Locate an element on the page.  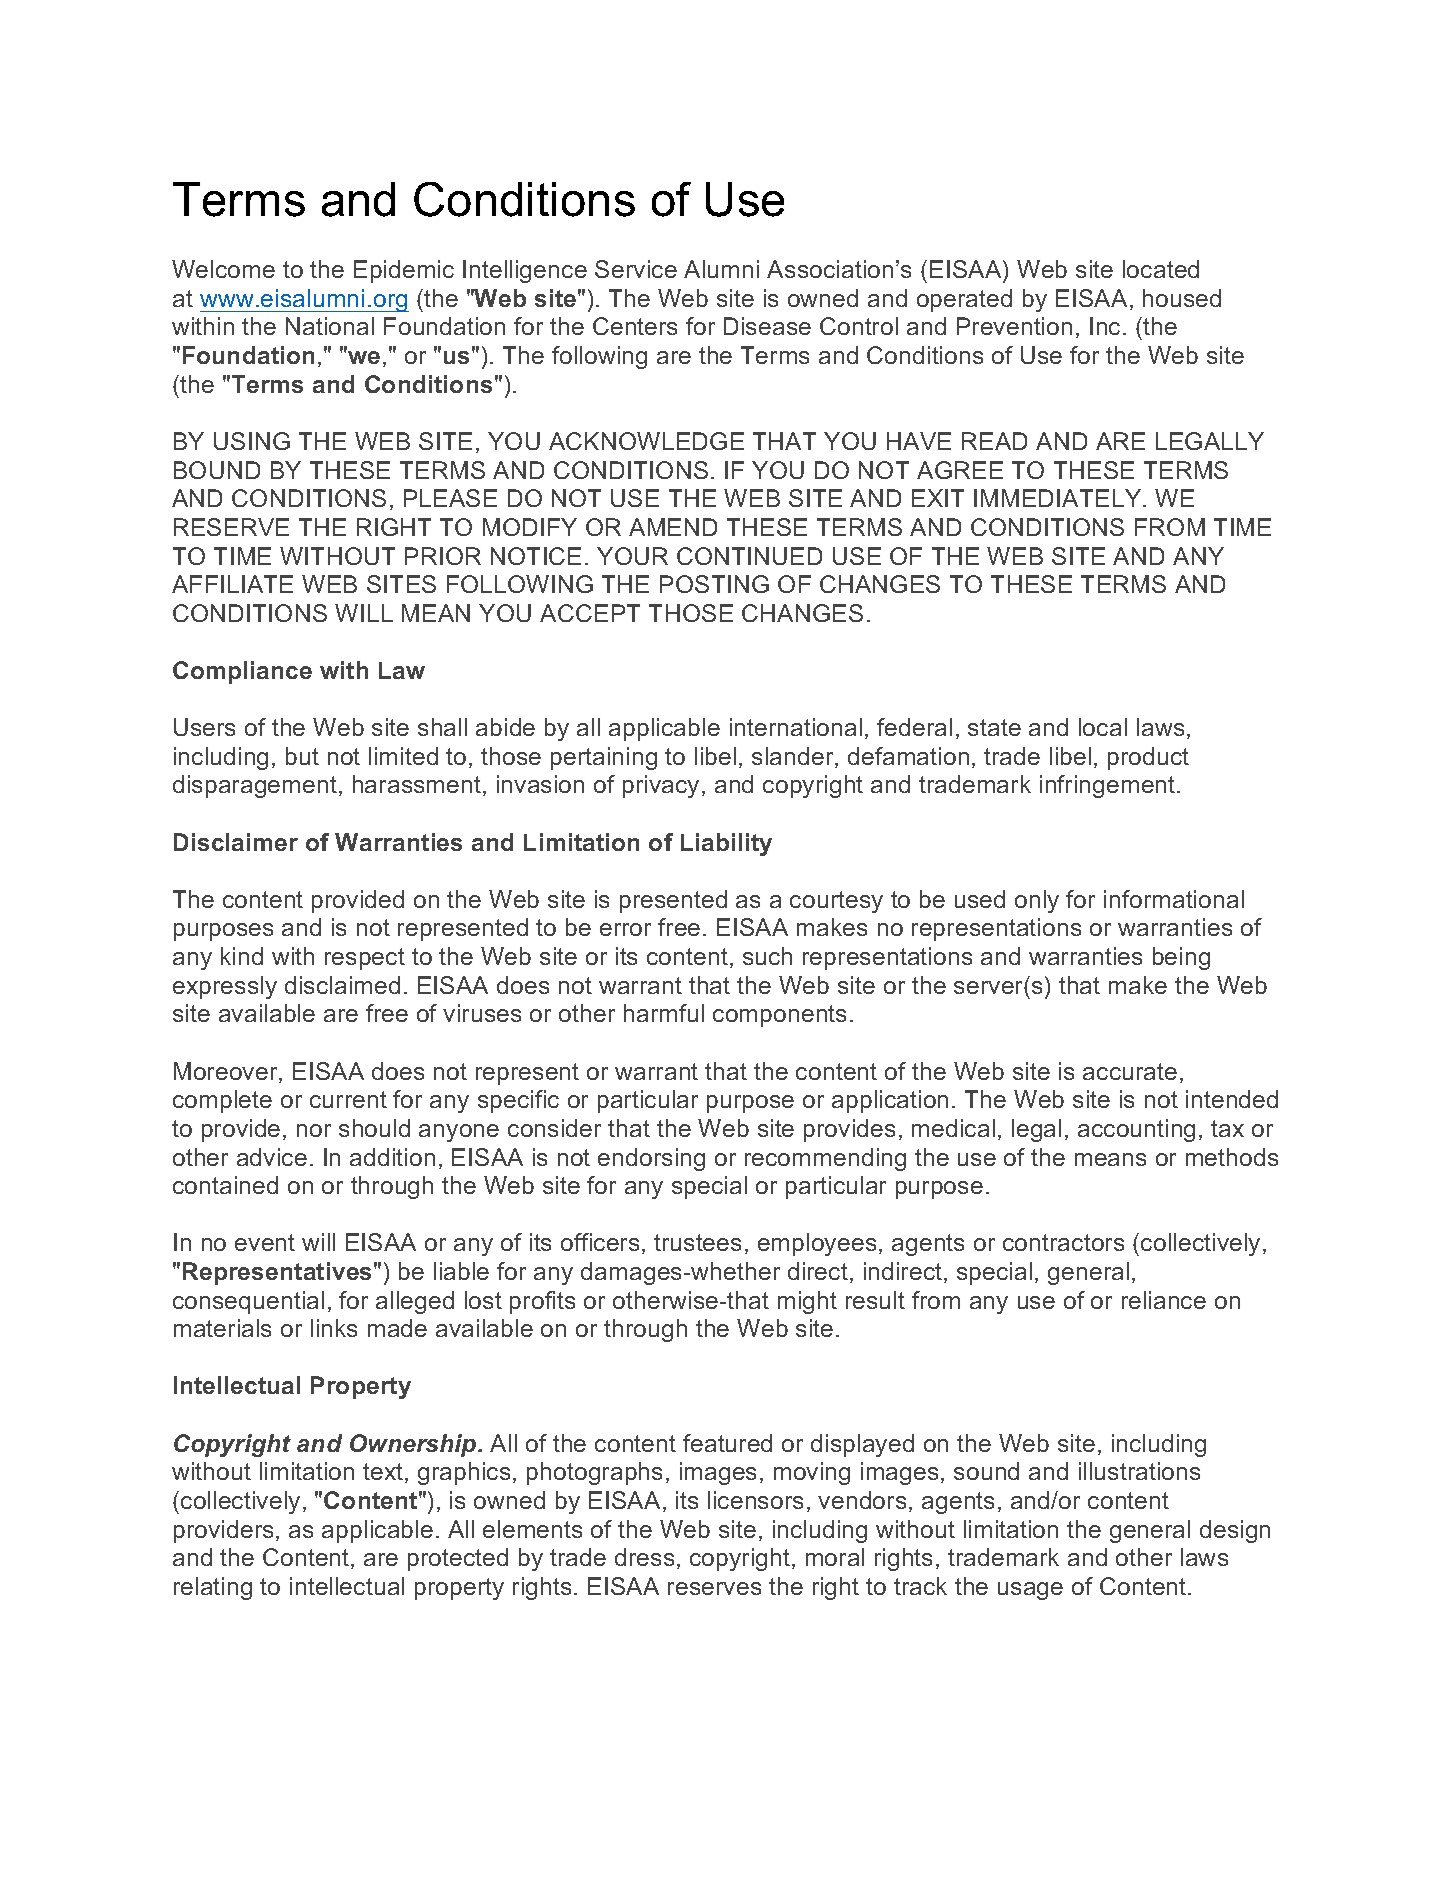
respect is located at coordinates (365, 959).
